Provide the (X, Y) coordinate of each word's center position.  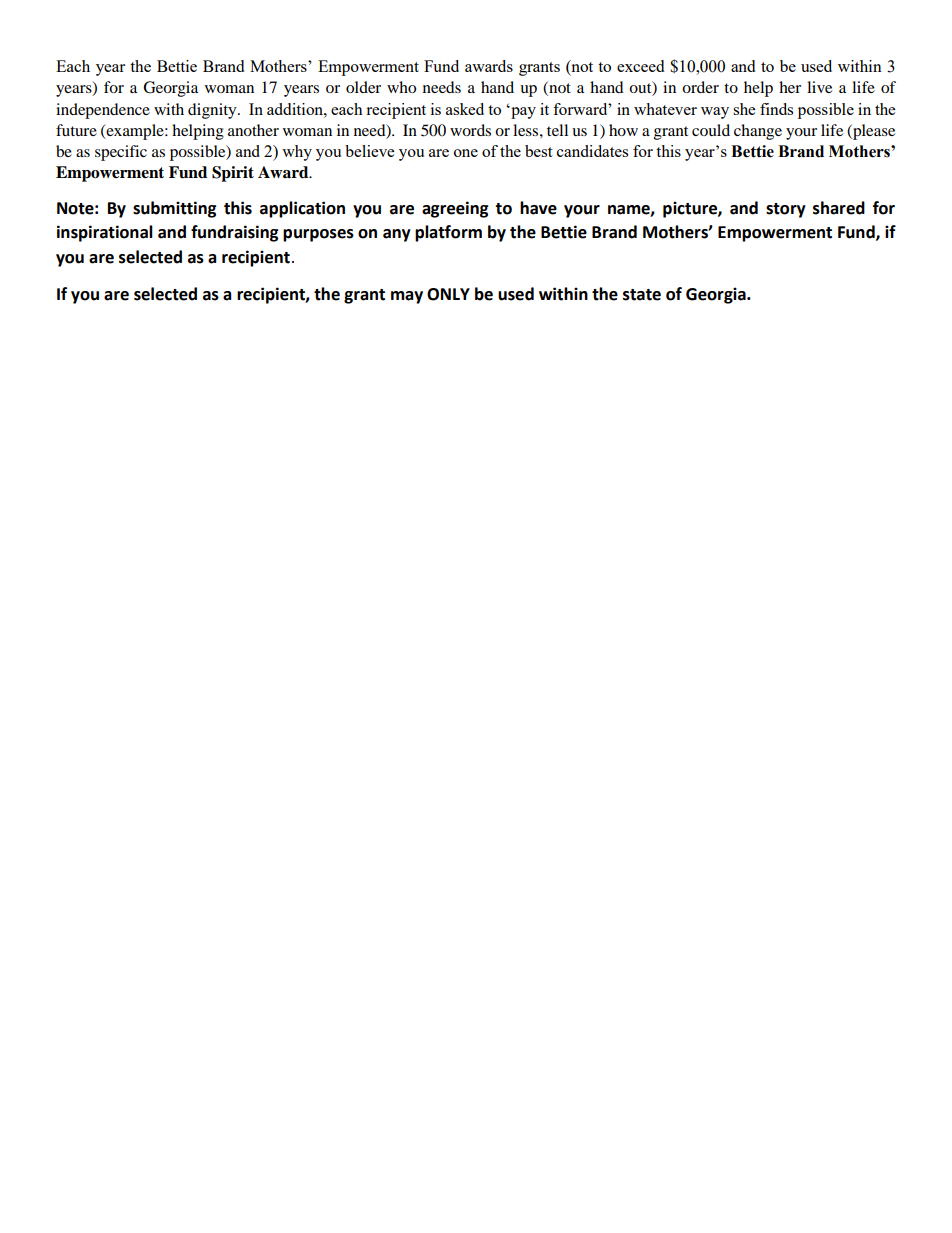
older (363, 87)
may (407, 297)
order (700, 87)
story (786, 210)
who (401, 87)
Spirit (233, 174)
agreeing (455, 209)
